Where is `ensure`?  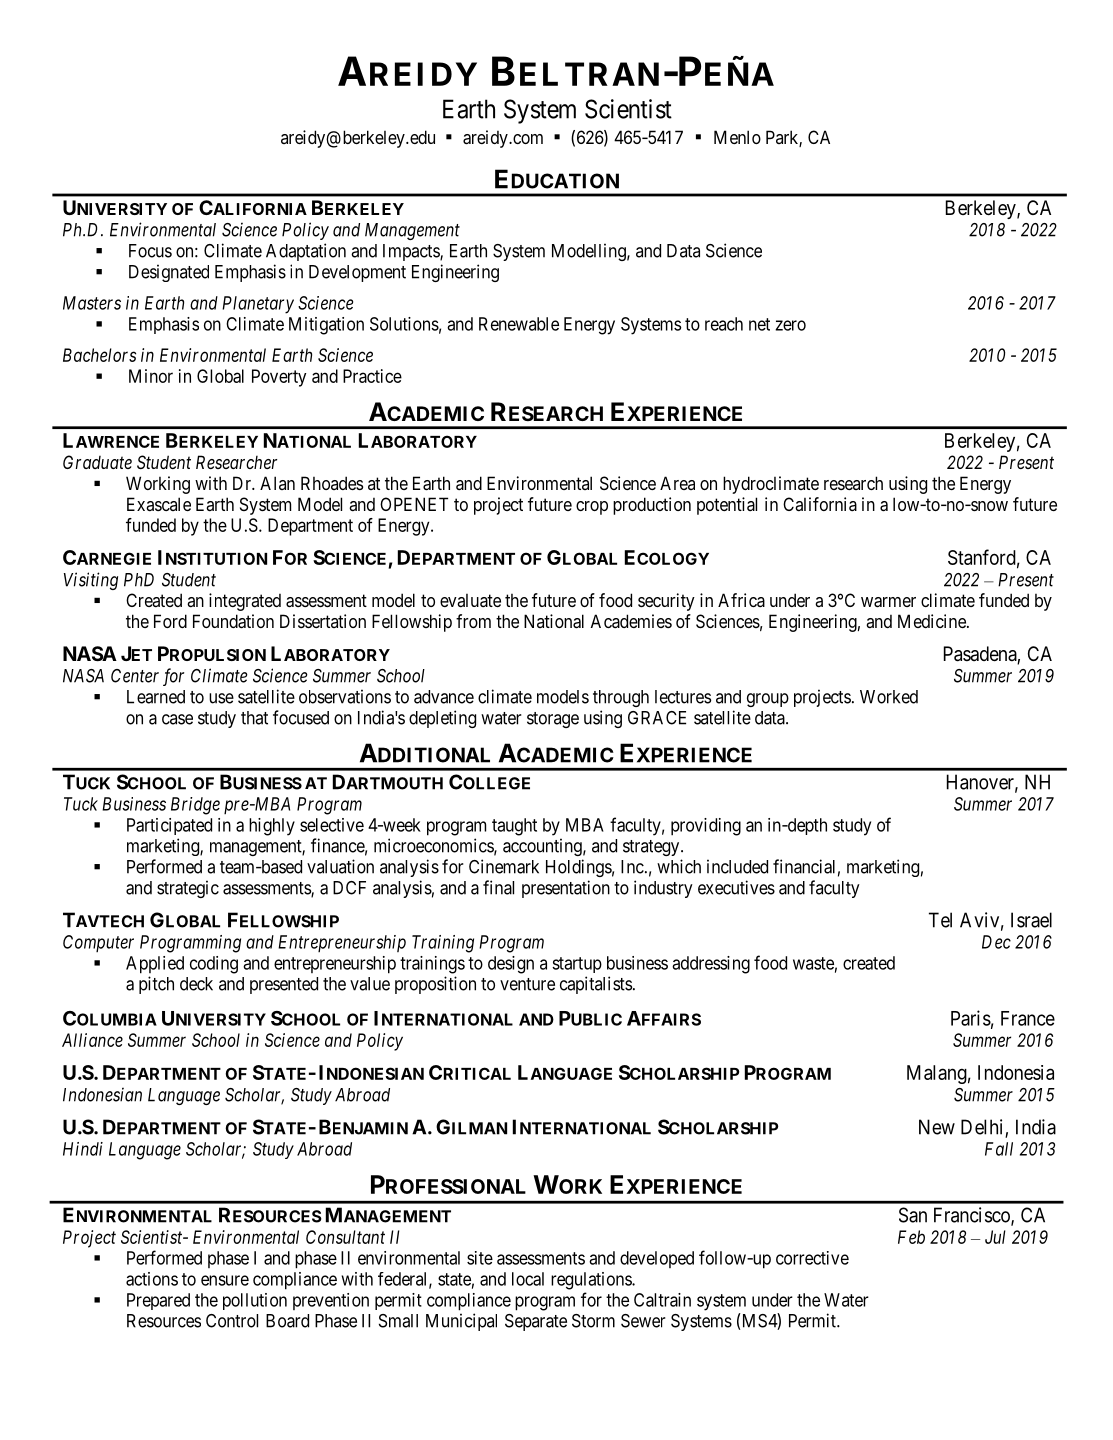
ensure is located at coordinates (225, 1280).
